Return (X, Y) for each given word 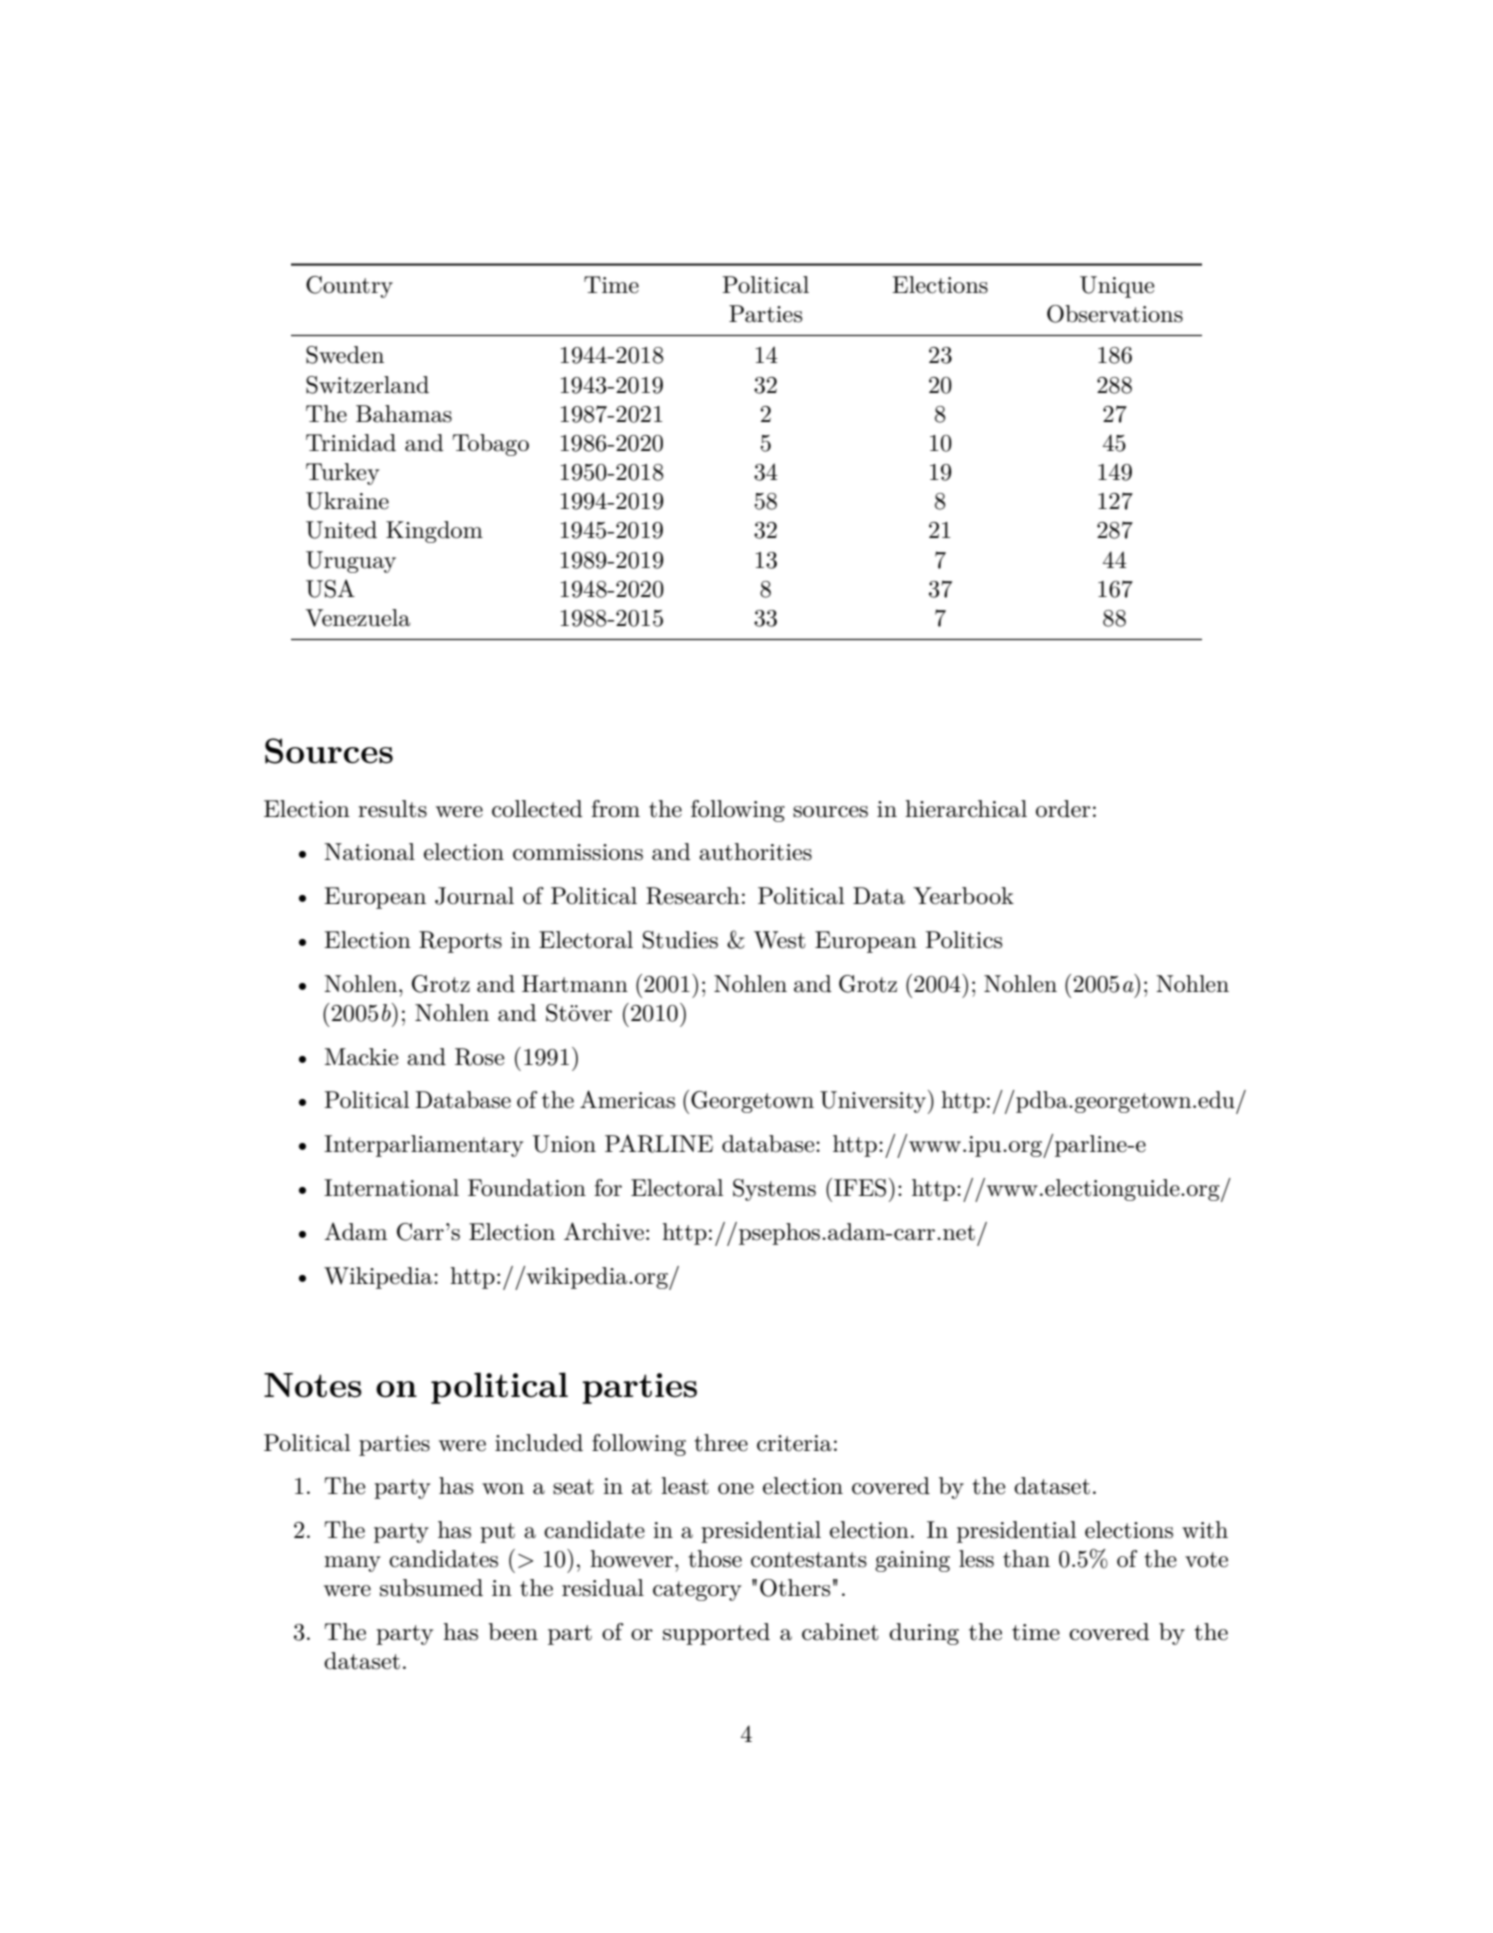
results (392, 809)
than (1026, 1559)
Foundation (527, 1188)
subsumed (431, 1588)
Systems (774, 1190)
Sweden (345, 355)
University (874, 1102)
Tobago (490, 445)
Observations (1115, 314)
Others (795, 1588)
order (1063, 809)
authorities (755, 852)
